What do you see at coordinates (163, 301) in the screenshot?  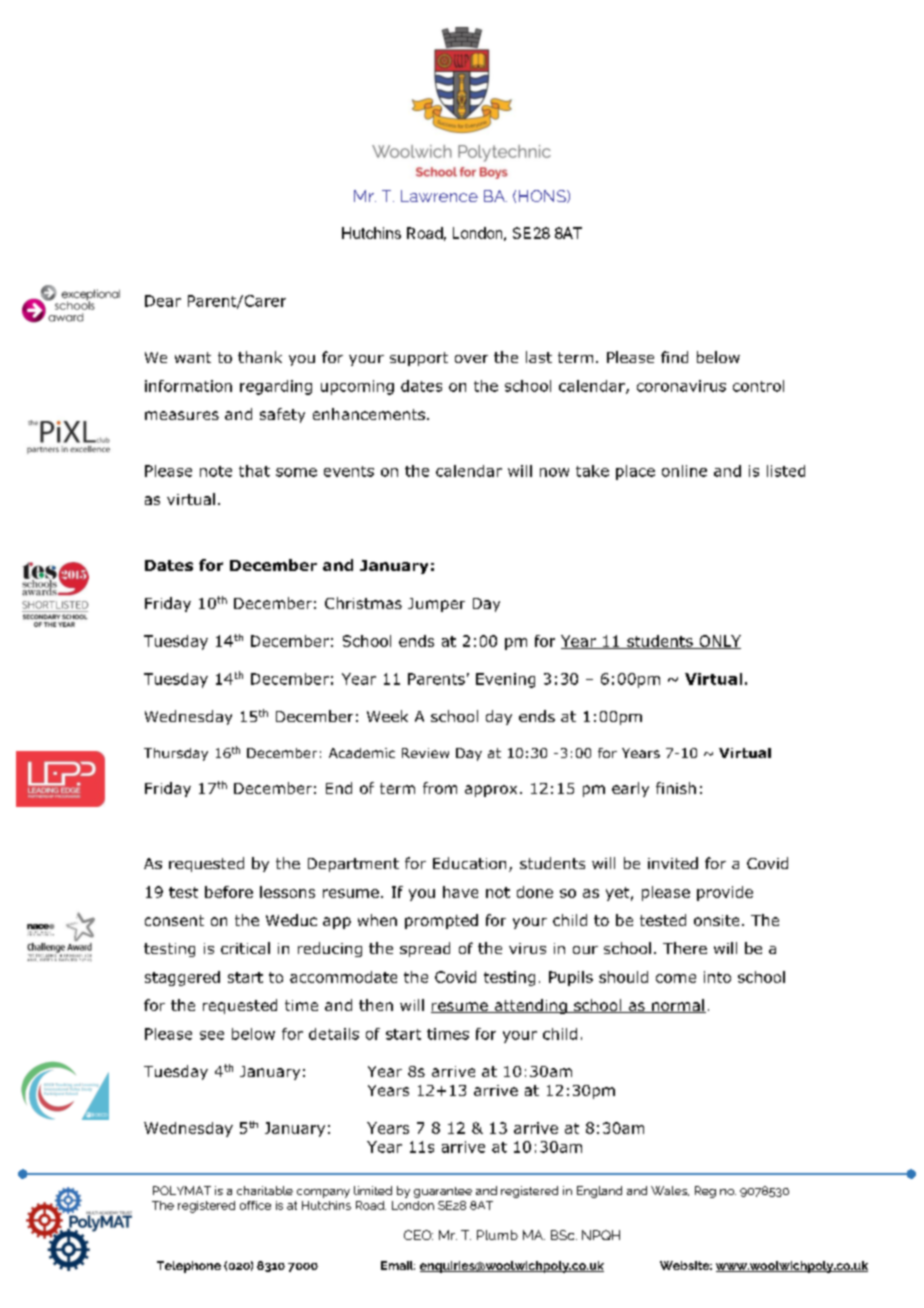 I see `Dear` at bounding box center [163, 301].
